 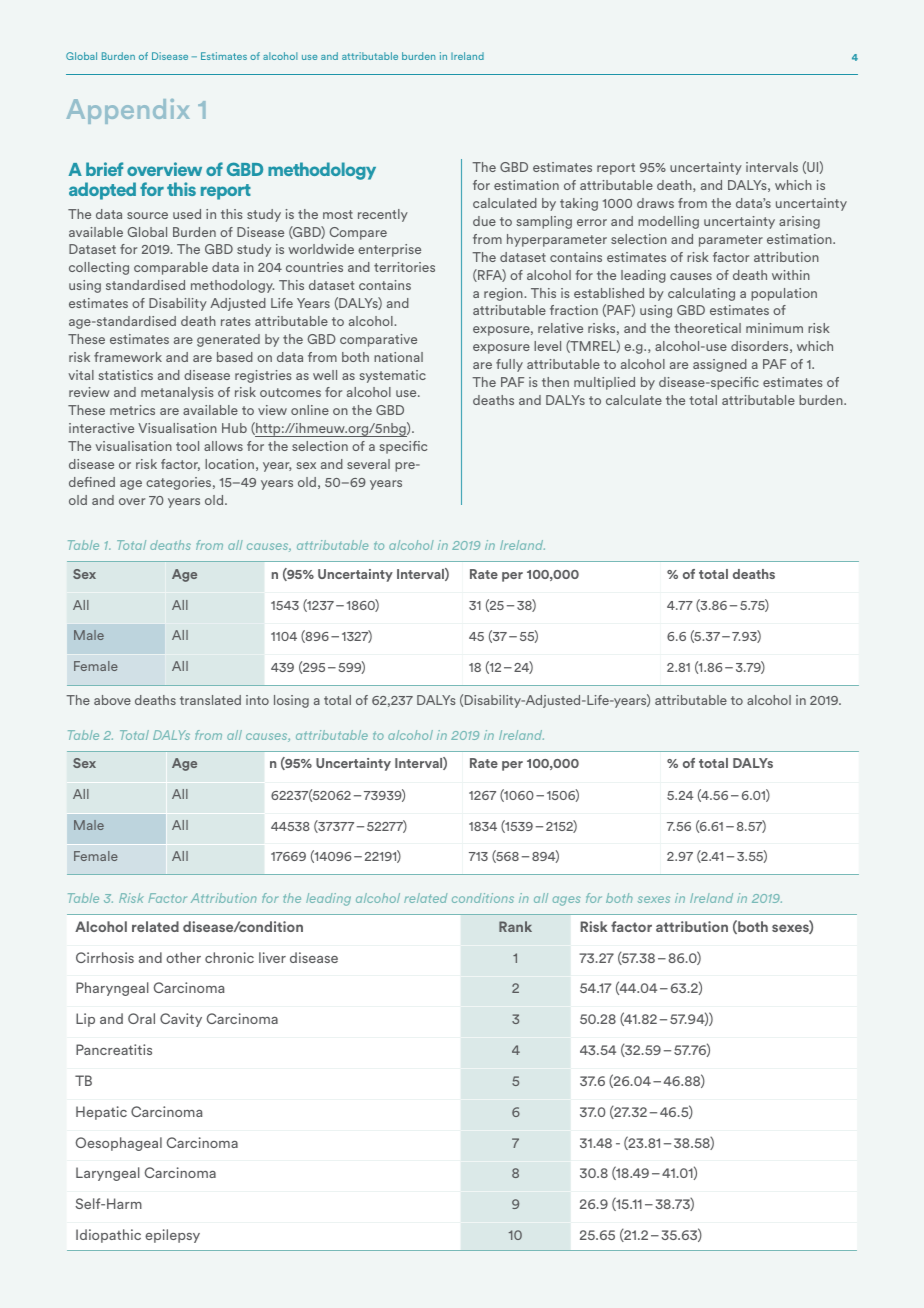 I want to click on draws, so click(x=655, y=203).
